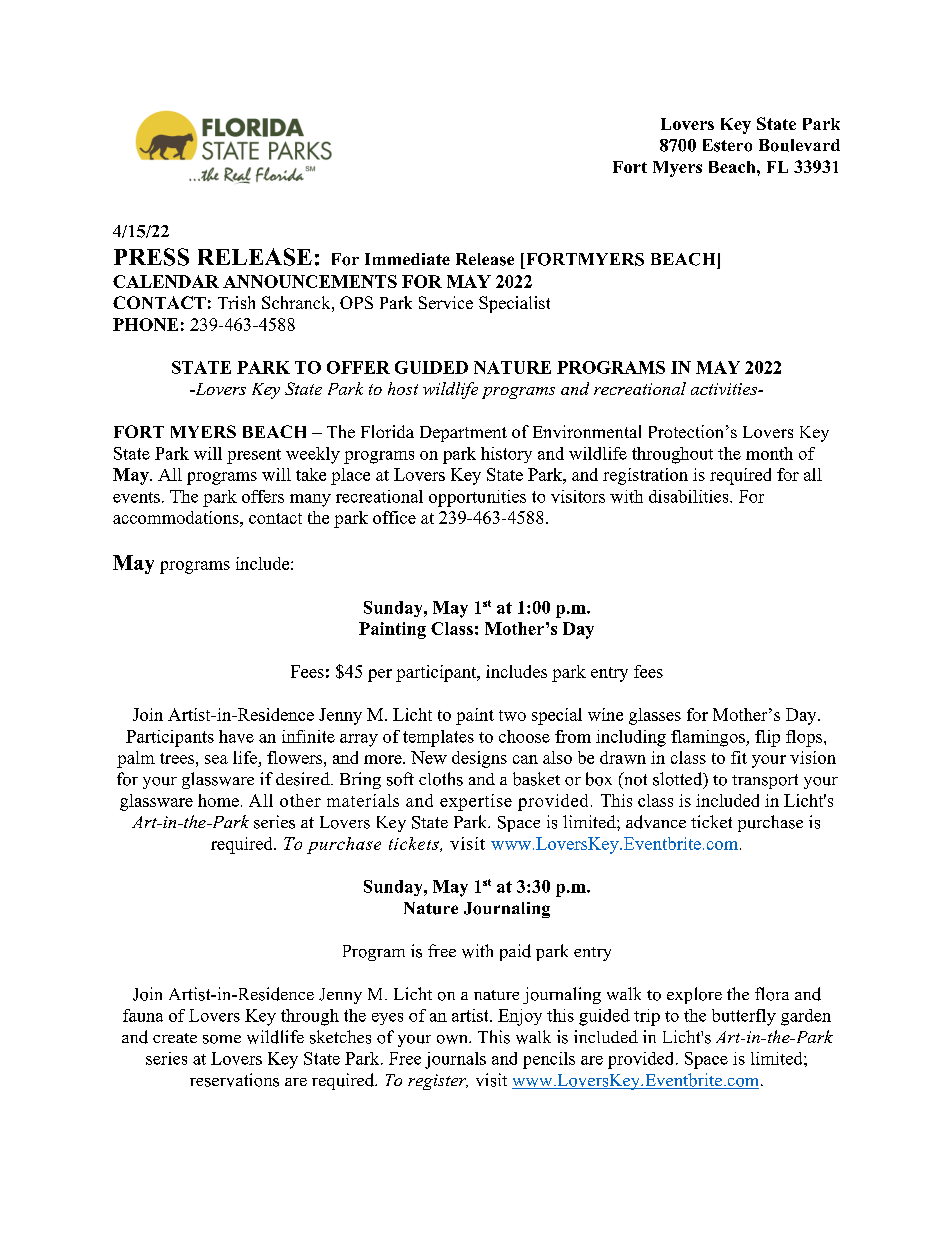  I want to click on Immediate, so click(407, 259).
